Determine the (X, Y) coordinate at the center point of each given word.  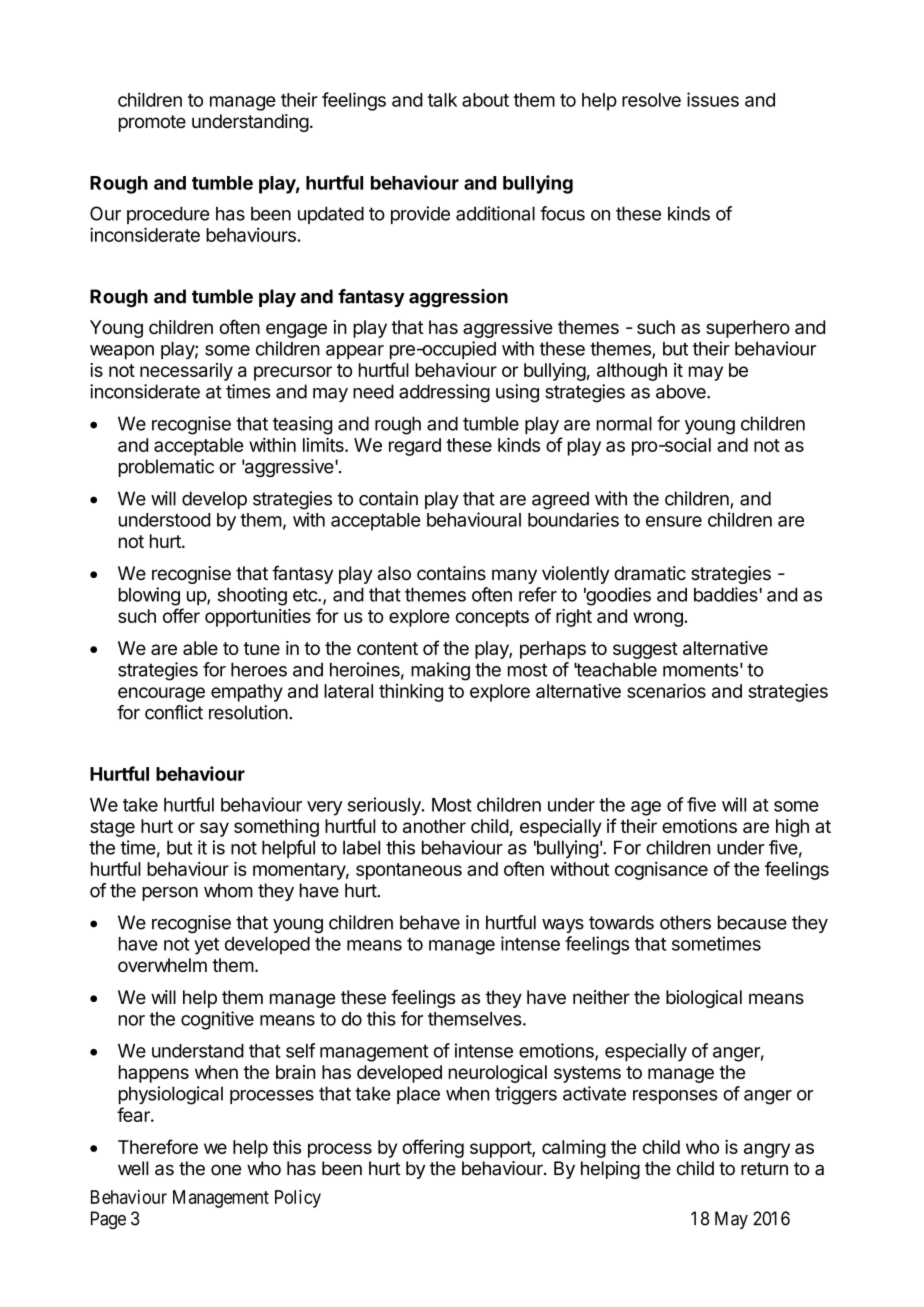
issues (713, 99)
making (440, 671)
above (682, 391)
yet (206, 946)
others (685, 922)
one (226, 1170)
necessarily (186, 372)
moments (700, 670)
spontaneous (409, 871)
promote (152, 123)
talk (442, 100)
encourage (161, 694)
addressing (444, 393)
